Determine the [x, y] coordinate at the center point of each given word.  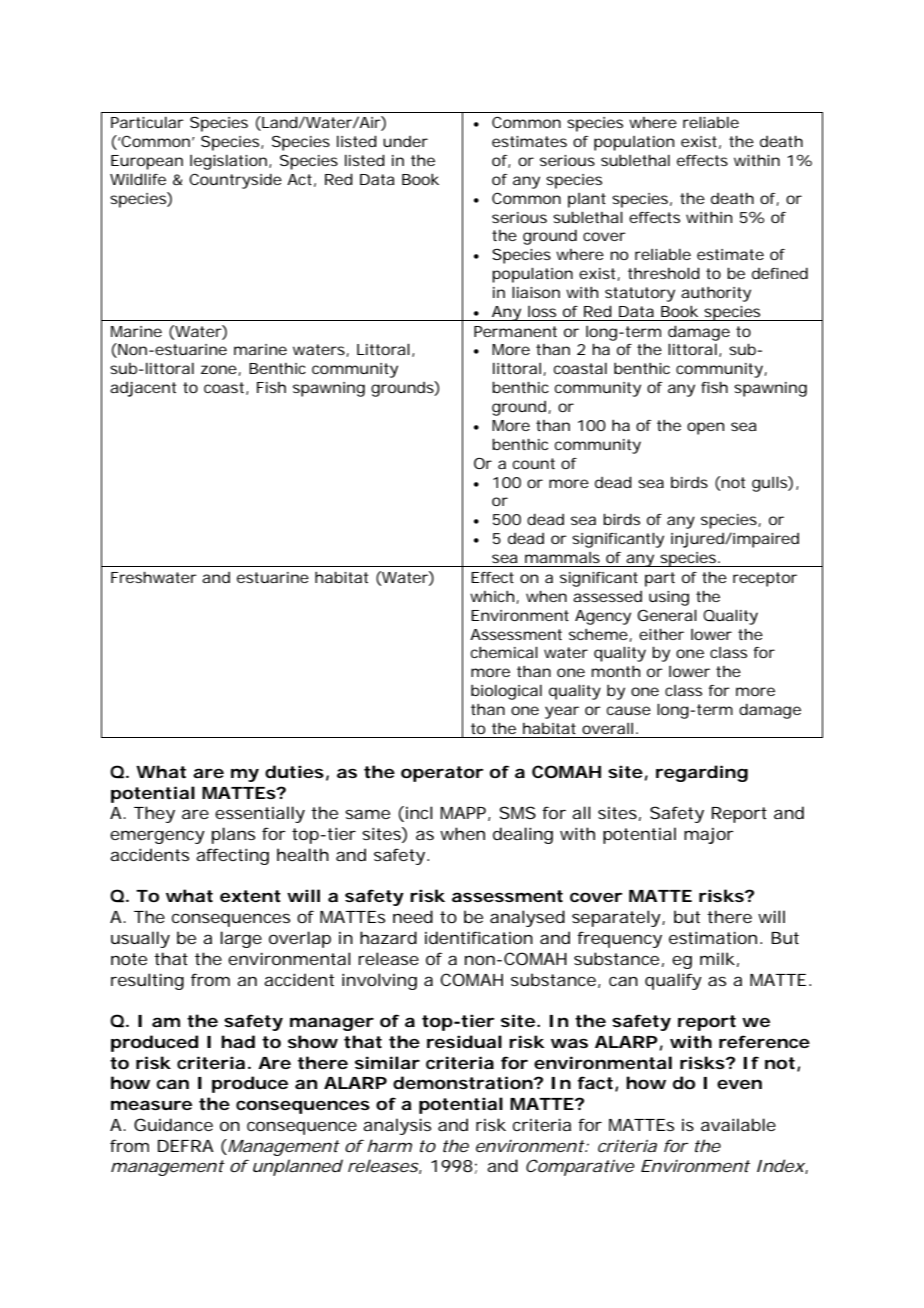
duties [294, 771]
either [661, 634]
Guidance [173, 1124]
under [405, 141]
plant [587, 200]
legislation [228, 162]
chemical [504, 652]
